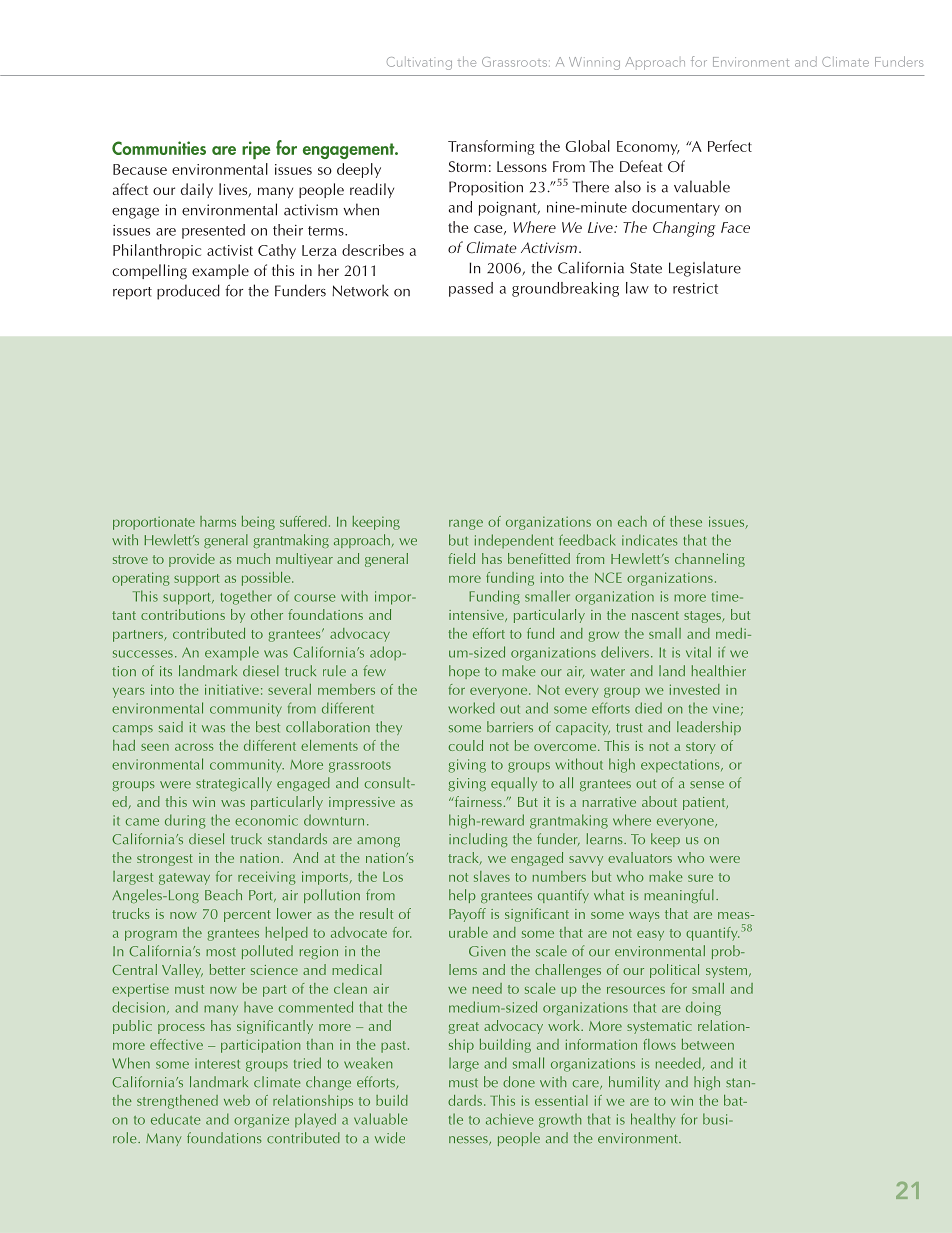 This page has height=1233, width=952. What do you see at coordinates (653, 1120) in the page?
I see `healthy` at bounding box center [653, 1120].
